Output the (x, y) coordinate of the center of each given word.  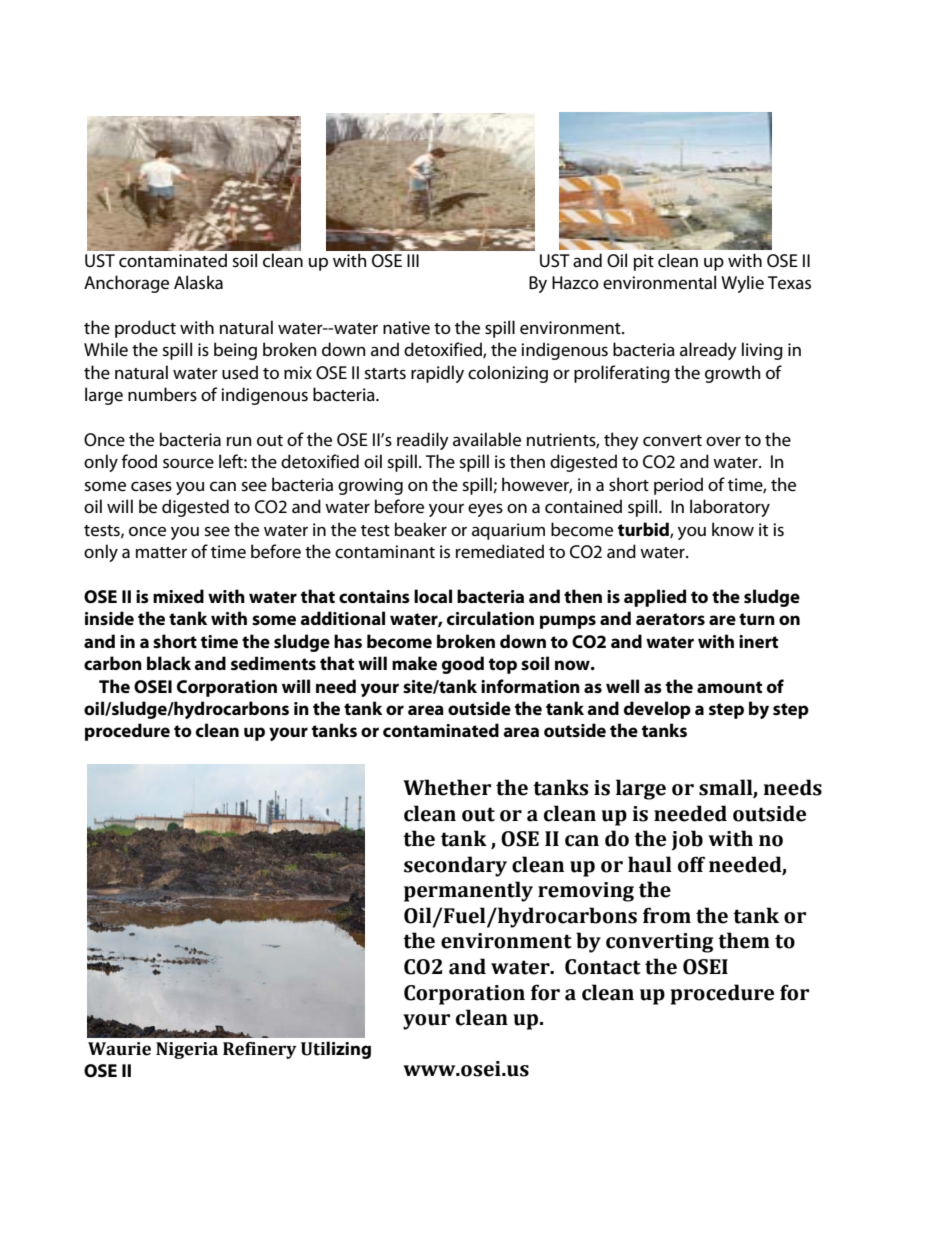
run (239, 441)
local (433, 596)
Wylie (742, 284)
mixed (178, 596)
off (691, 864)
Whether (447, 787)
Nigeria (187, 1050)
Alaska (198, 282)
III (413, 260)
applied (655, 598)
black (169, 663)
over (723, 441)
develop (657, 710)
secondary (455, 866)
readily (423, 441)
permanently (468, 891)
